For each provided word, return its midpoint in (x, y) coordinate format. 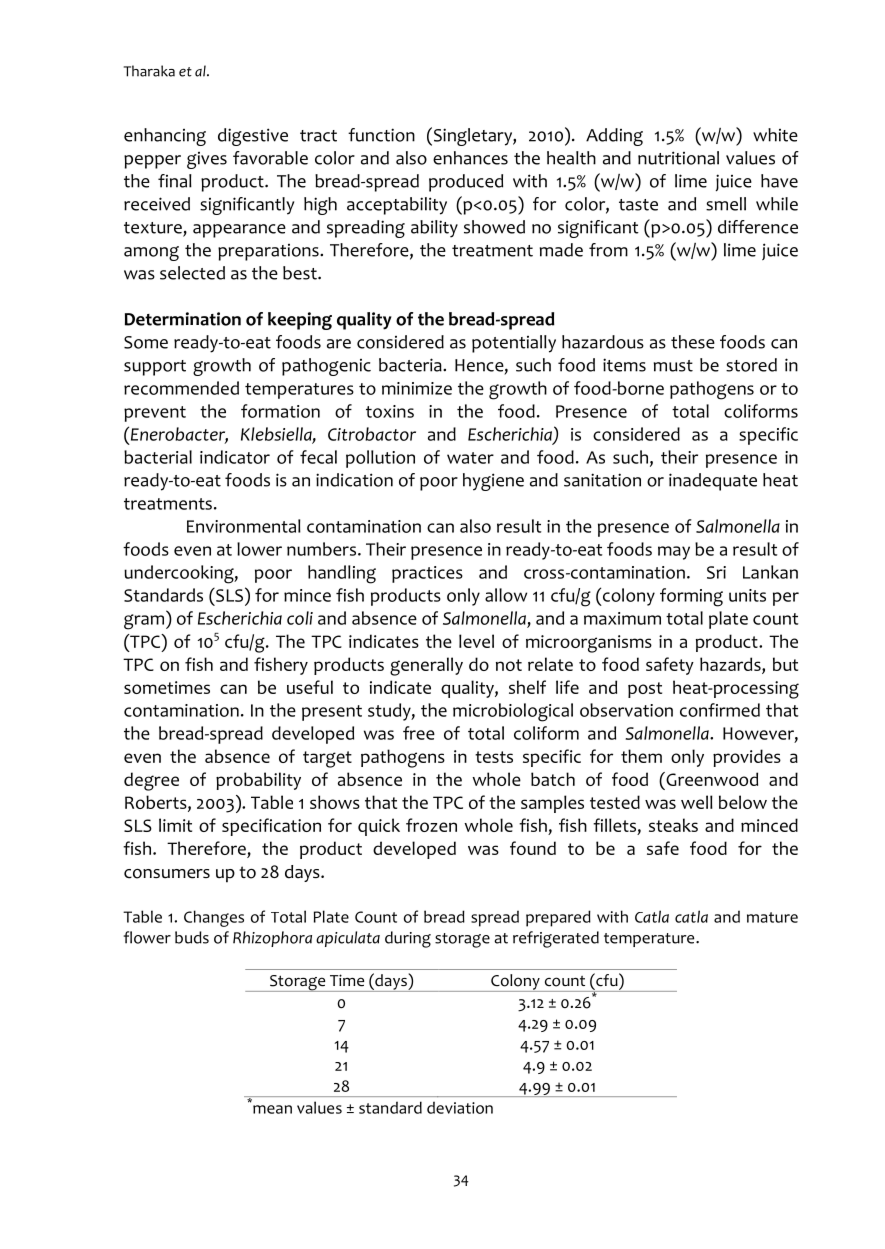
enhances (470, 158)
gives (207, 160)
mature (772, 917)
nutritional (678, 158)
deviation (460, 1107)
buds (192, 937)
